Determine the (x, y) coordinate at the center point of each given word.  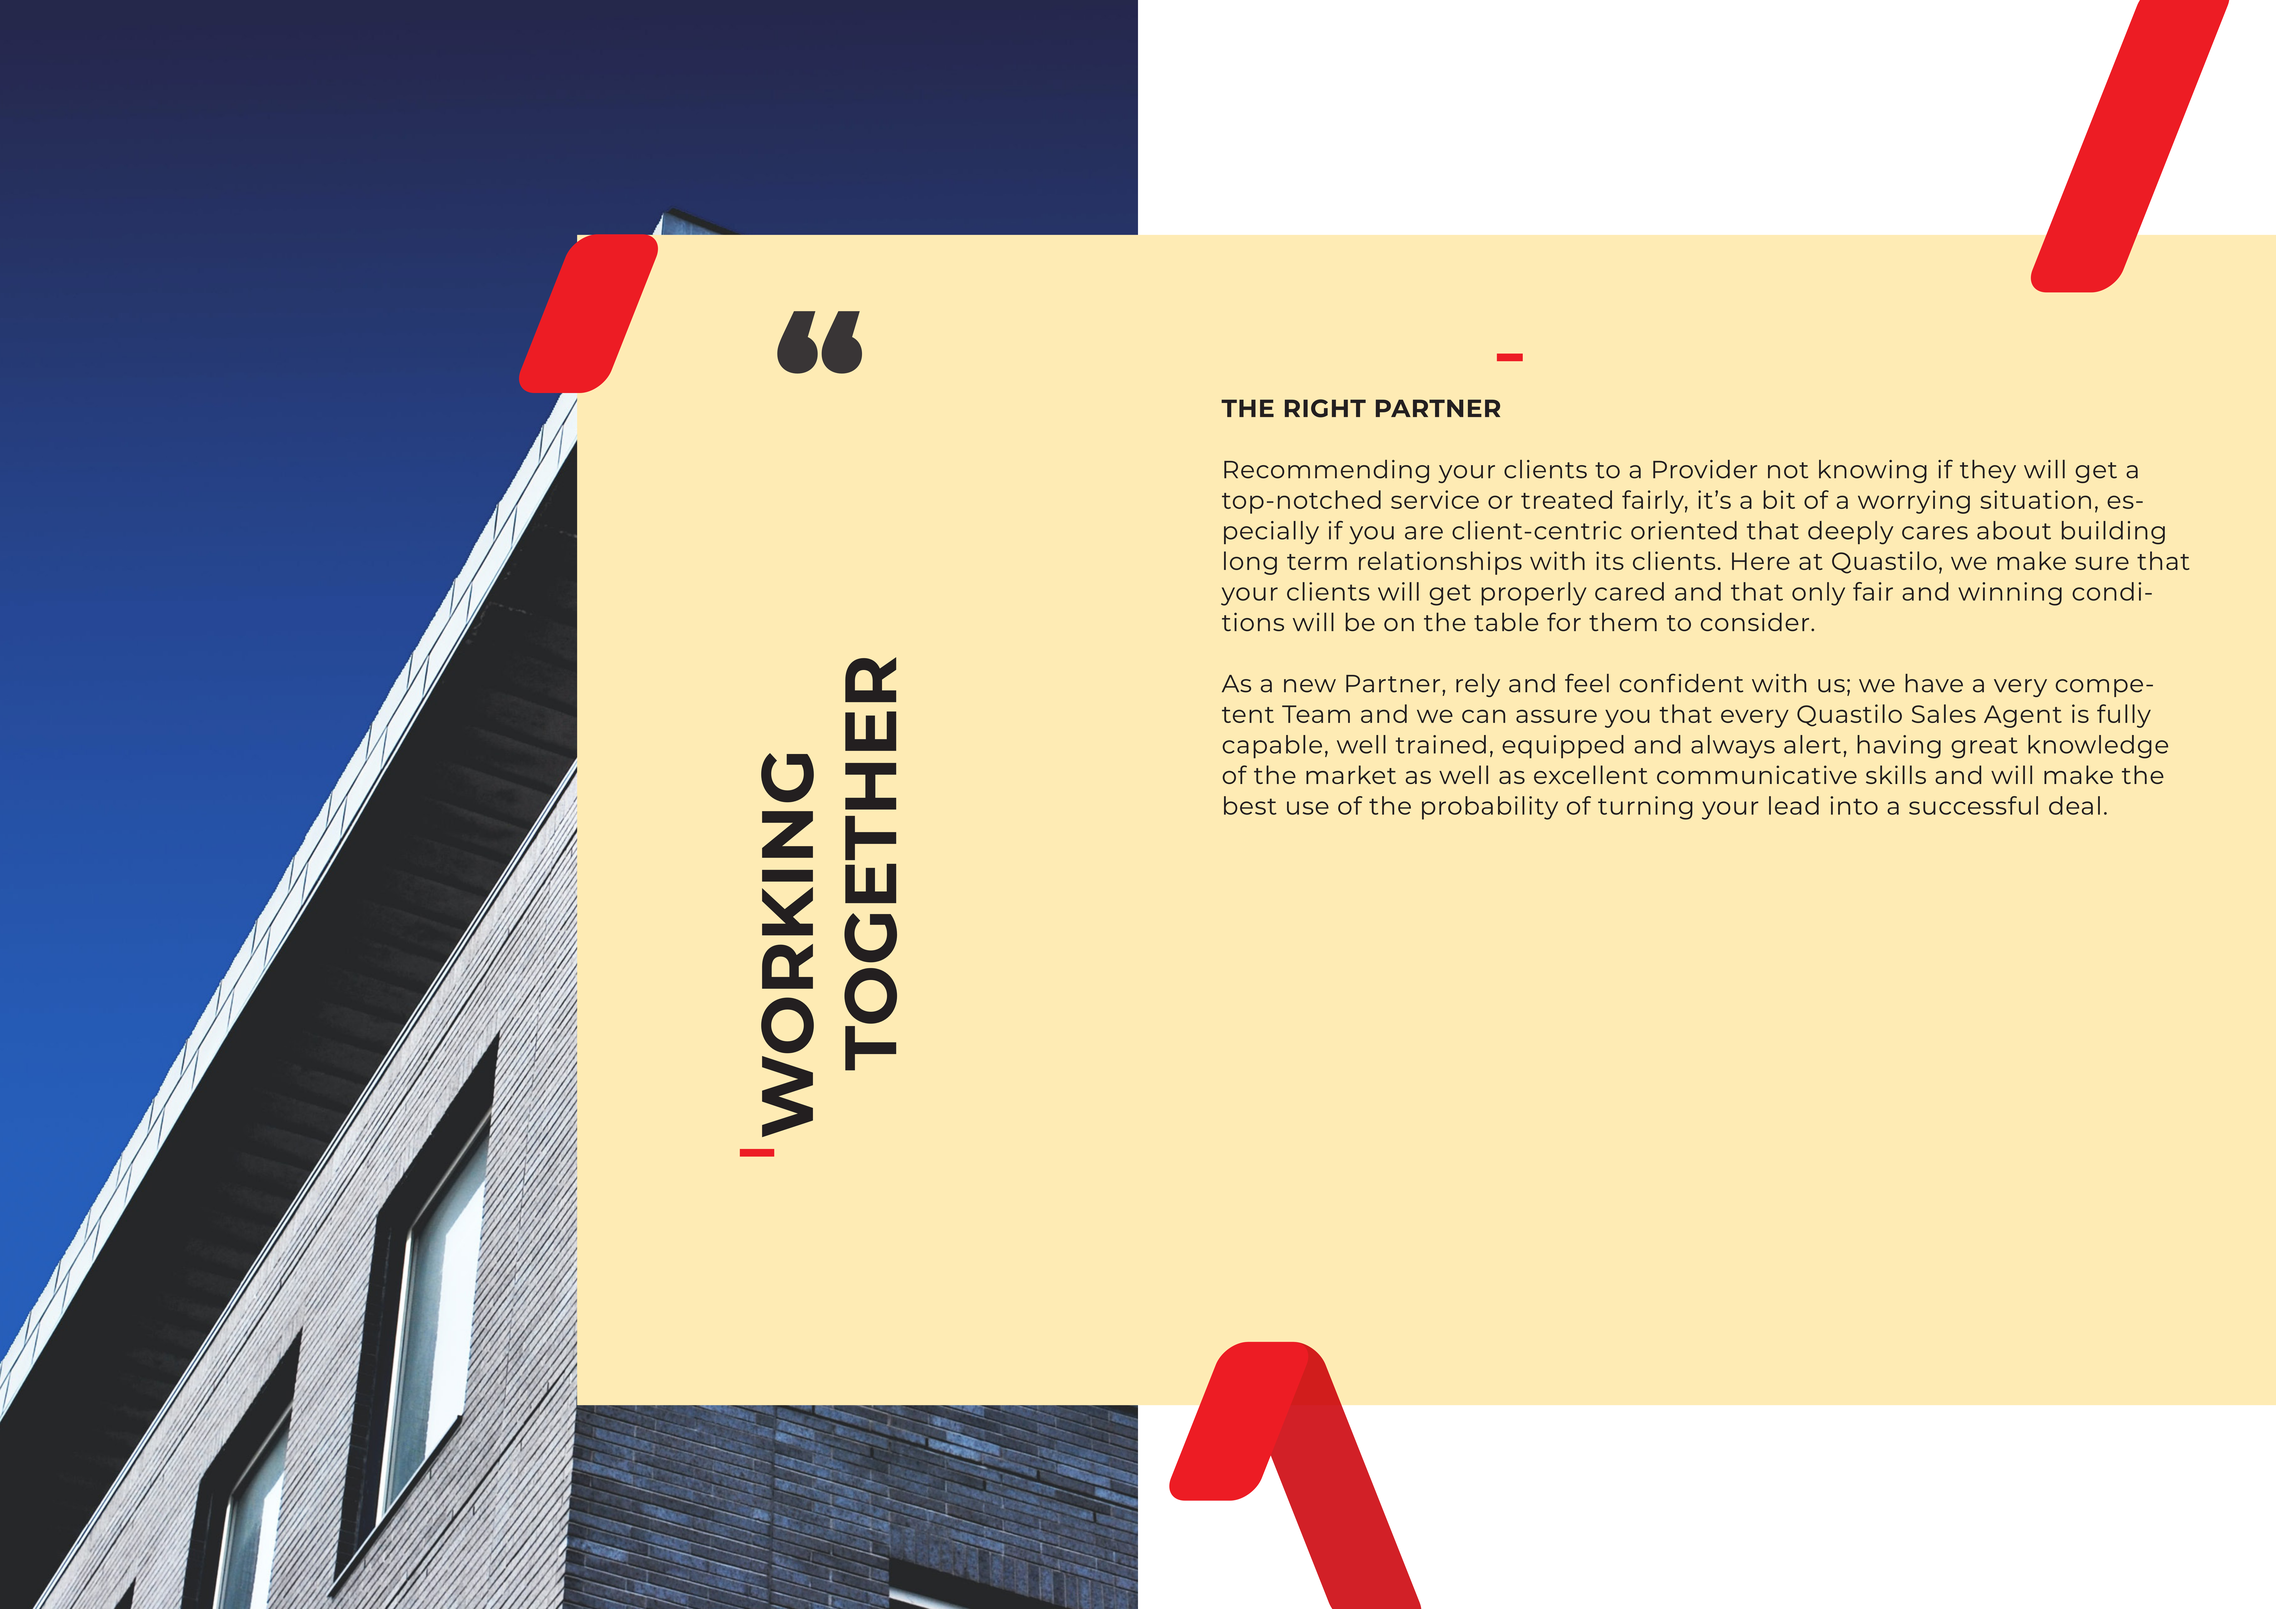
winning (2010, 594)
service (1435, 499)
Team (1316, 714)
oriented (1684, 530)
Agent (2023, 716)
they (1988, 471)
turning (1645, 808)
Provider (1705, 469)
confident (1681, 683)
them (1623, 621)
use (1308, 808)
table (1506, 621)
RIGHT (1325, 408)
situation (2035, 499)
